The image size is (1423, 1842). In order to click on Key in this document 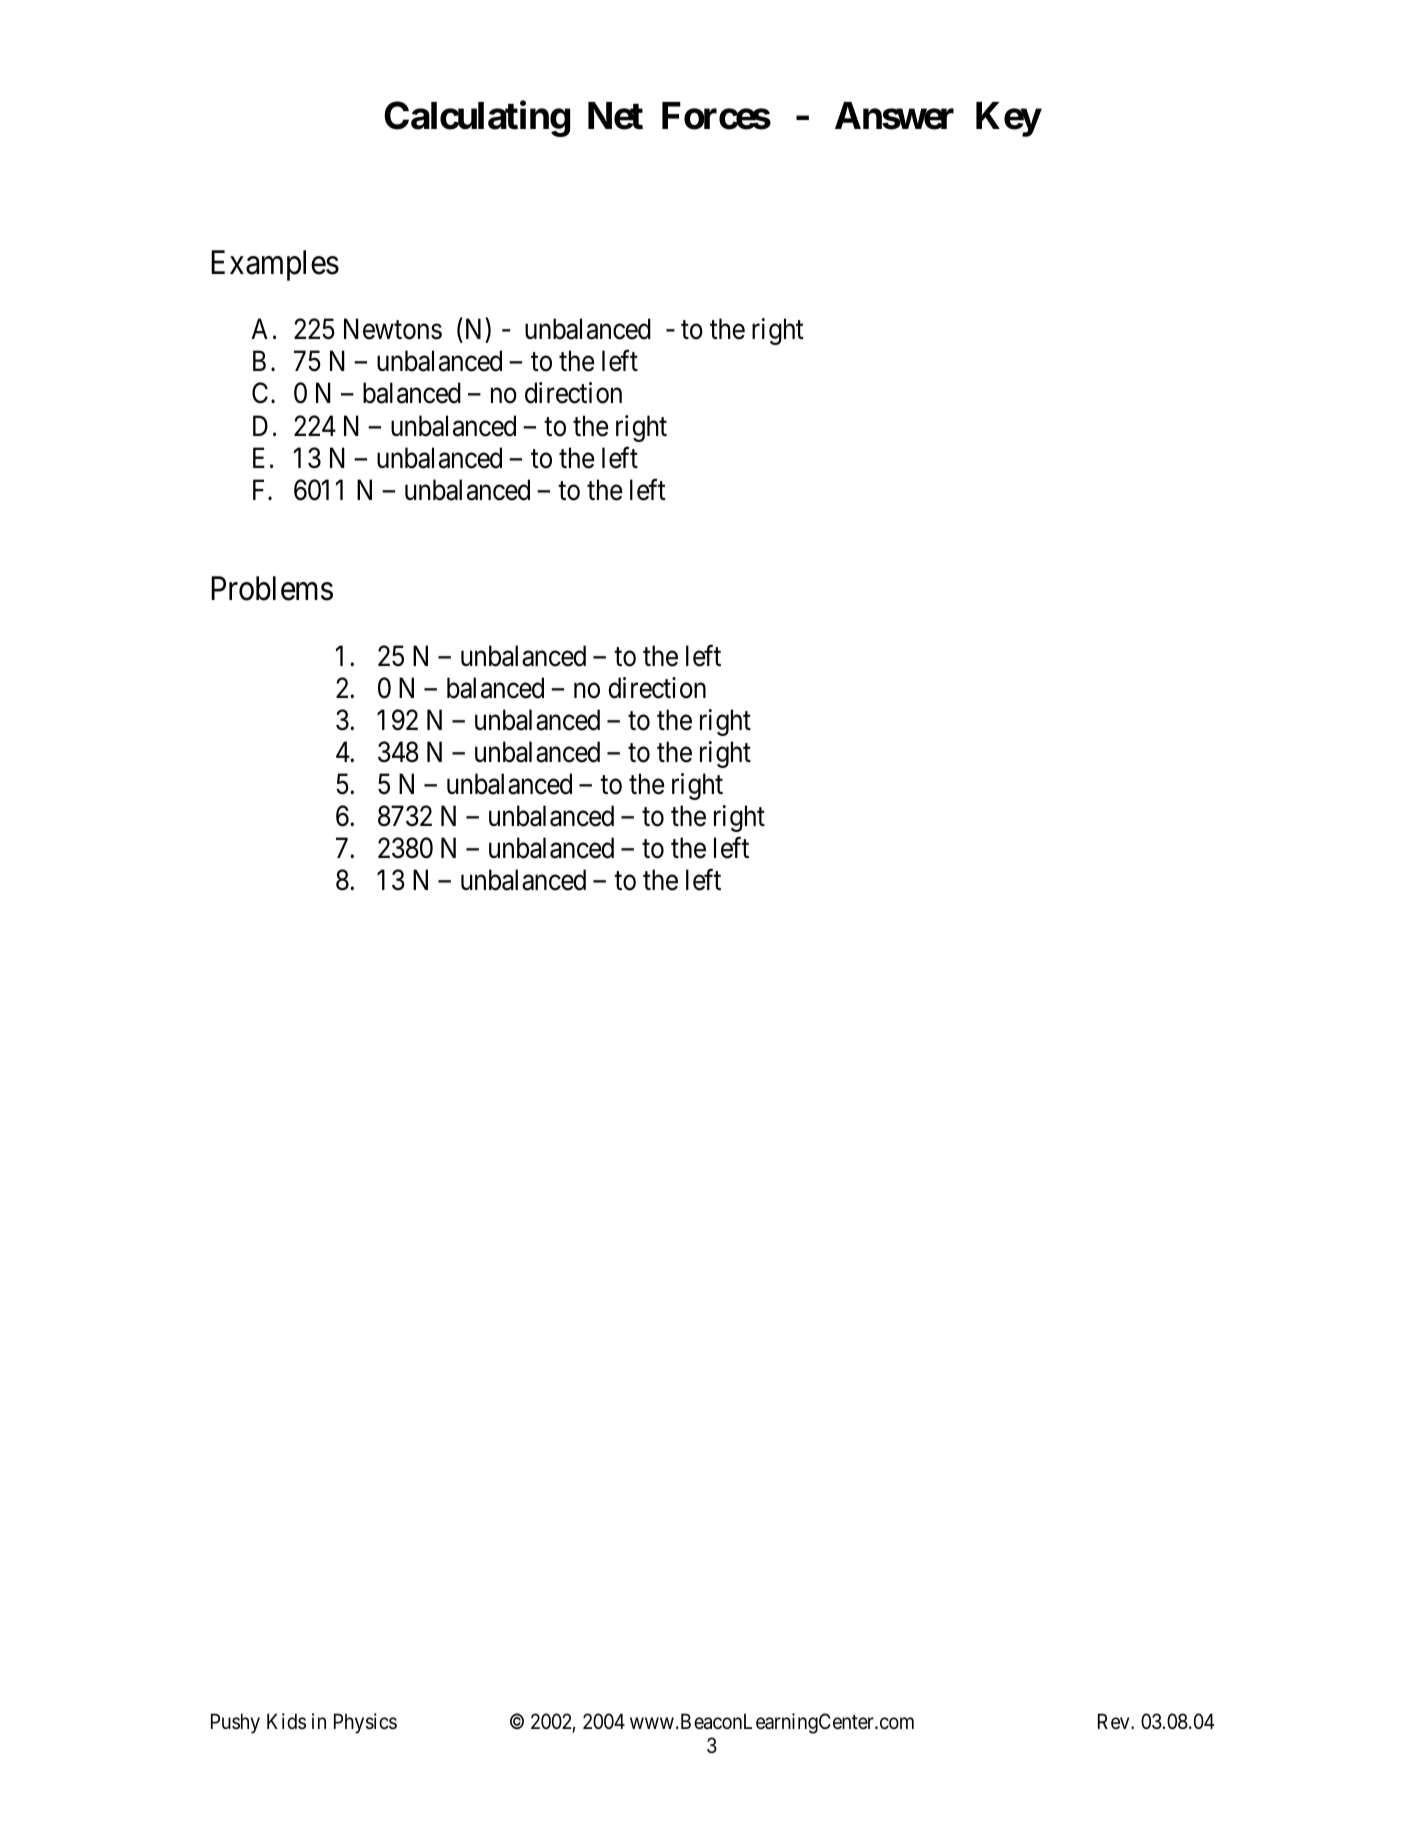, I will do `click(1008, 119)`.
